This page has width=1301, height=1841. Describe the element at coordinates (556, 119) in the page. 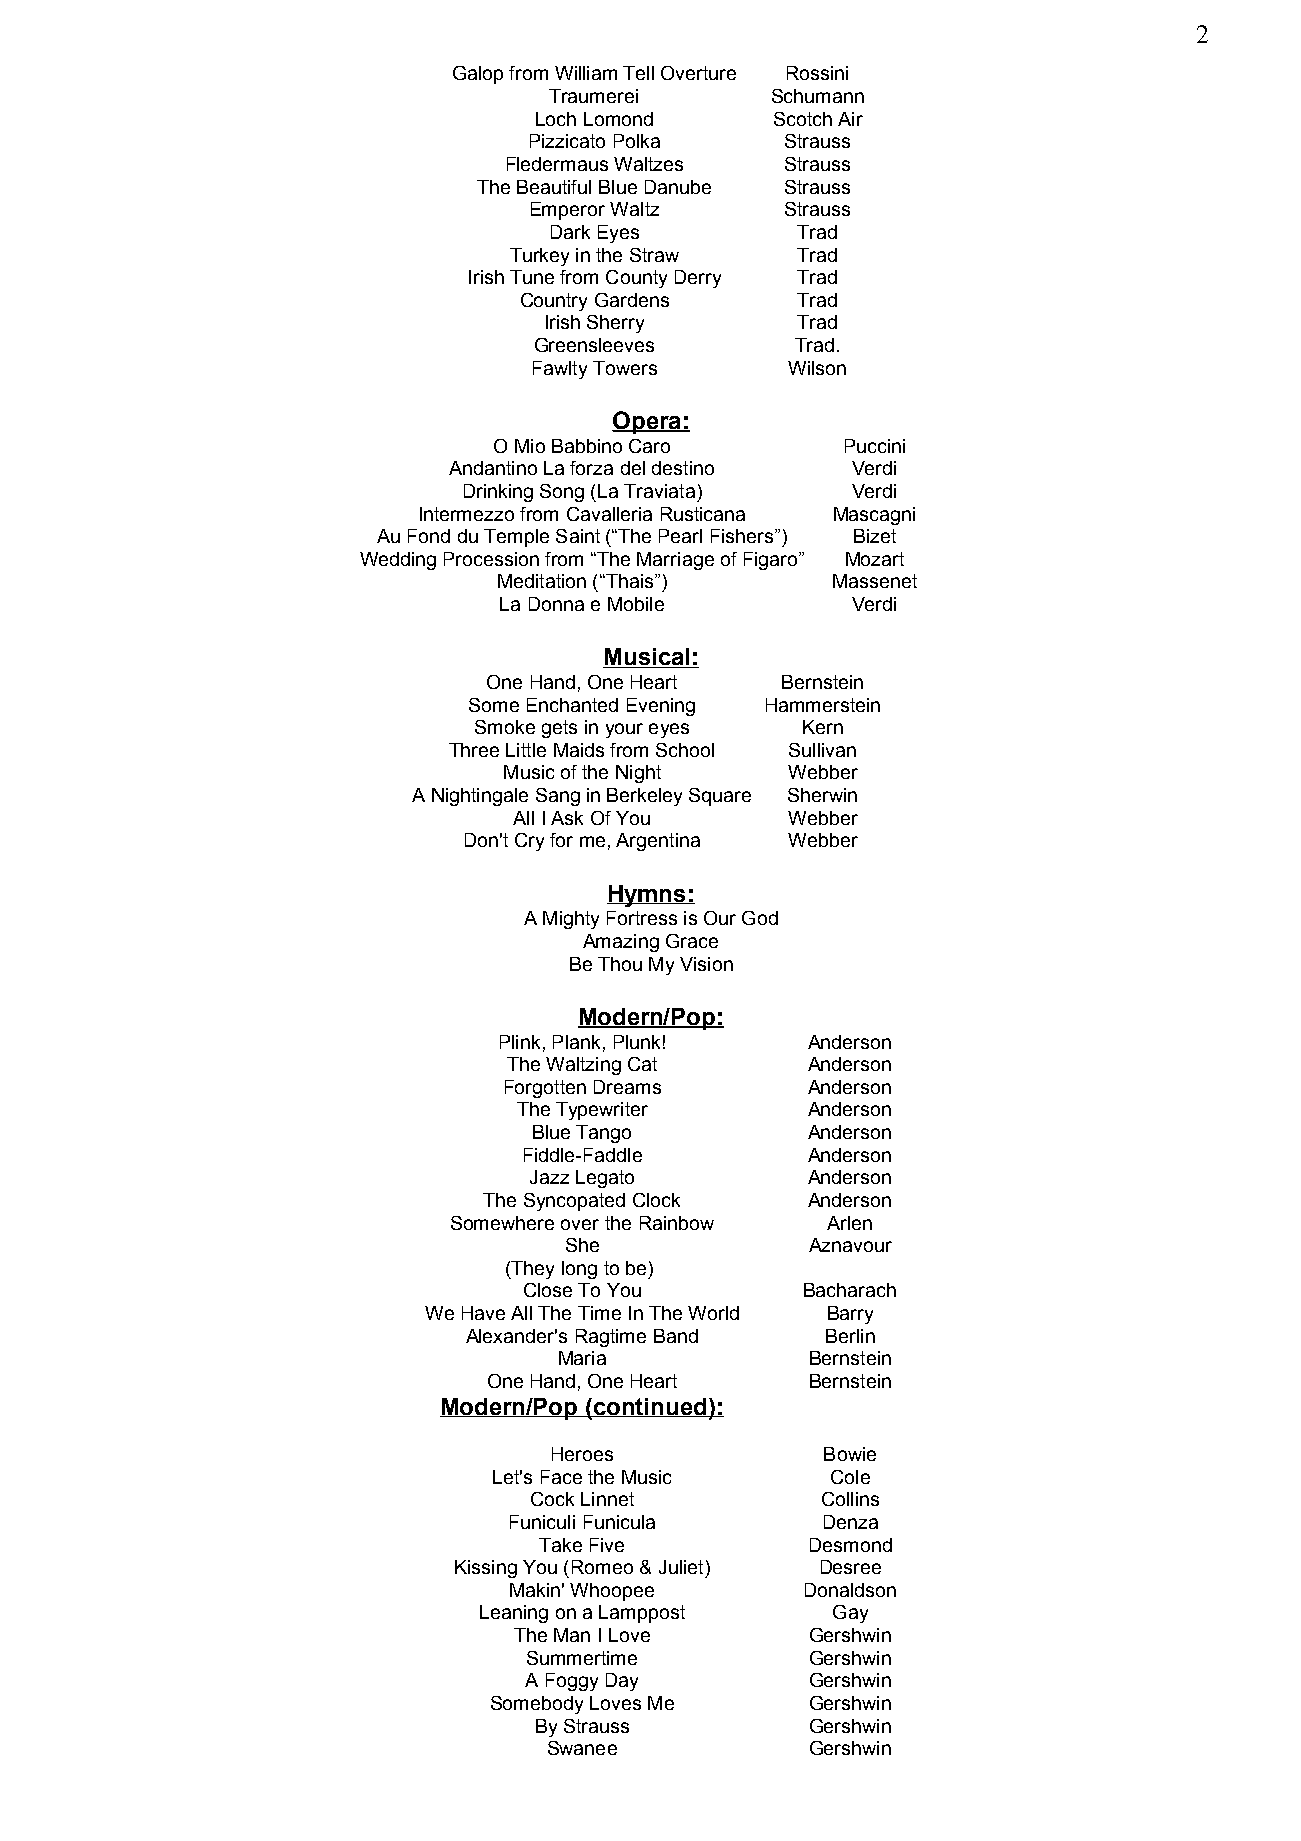

I see `Loch` at that location.
